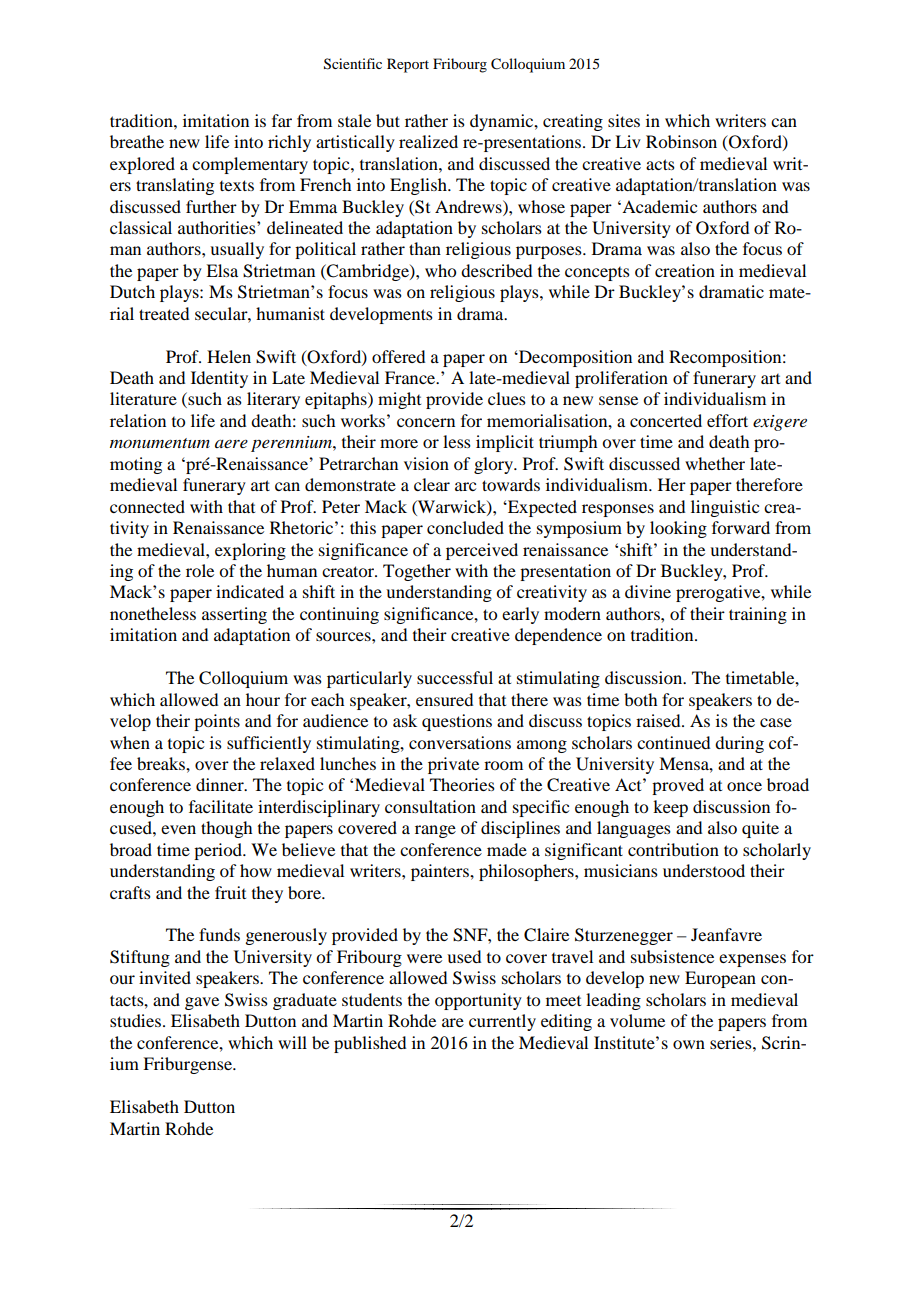 Image resolution: width=924 pixels, height=1308 pixels. I want to click on far, so click(282, 120).
